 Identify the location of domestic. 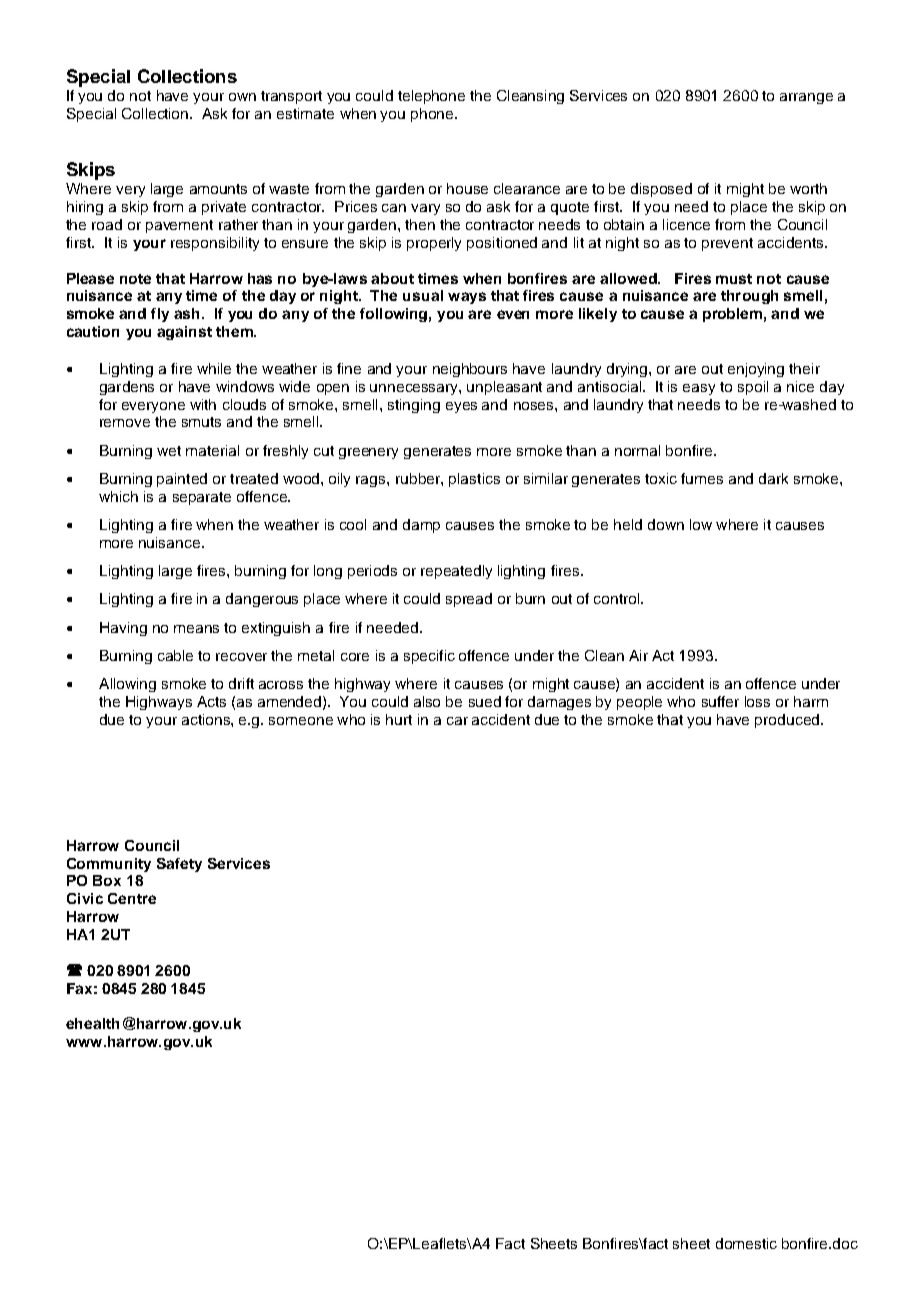
(746, 1243).
